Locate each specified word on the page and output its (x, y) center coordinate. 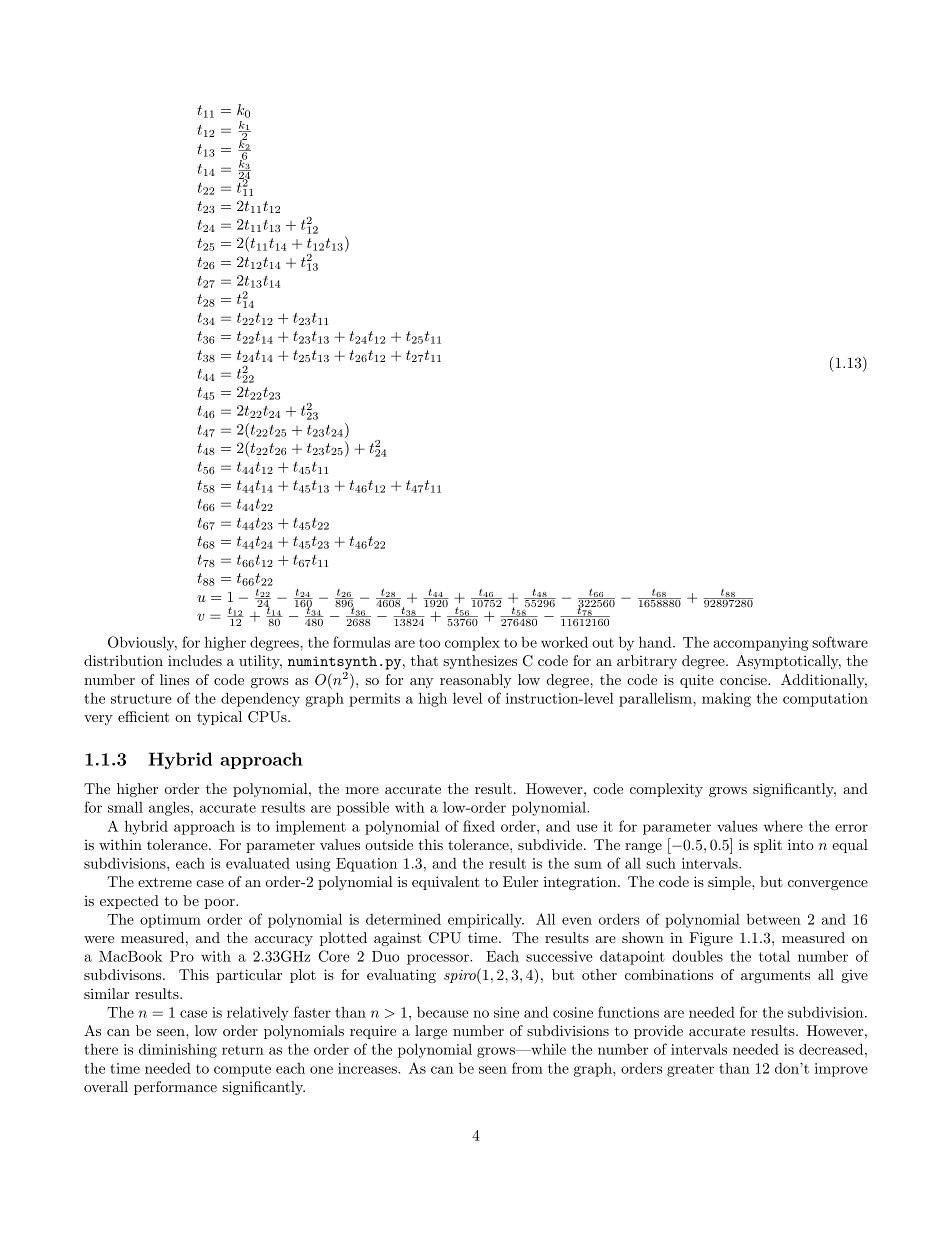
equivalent (446, 883)
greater (690, 1070)
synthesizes (480, 662)
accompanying (761, 644)
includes (195, 660)
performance (175, 1088)
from (527, 1068)
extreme (165, 882)
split (768, 846)
